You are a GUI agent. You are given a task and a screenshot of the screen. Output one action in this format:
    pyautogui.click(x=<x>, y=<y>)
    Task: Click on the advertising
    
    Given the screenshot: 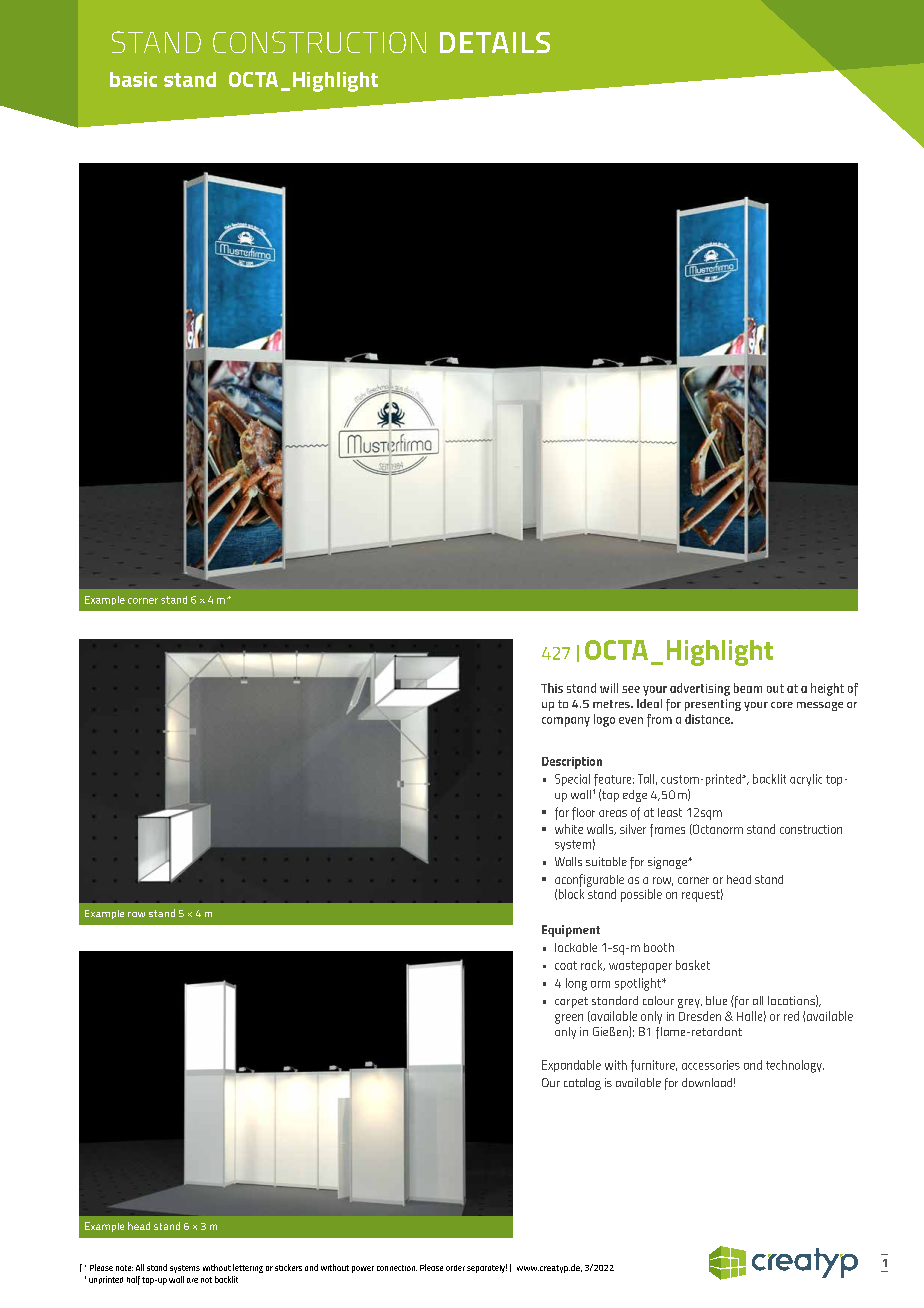 What is the action you would take?
    pyautogui.click(x=700, y=689)
